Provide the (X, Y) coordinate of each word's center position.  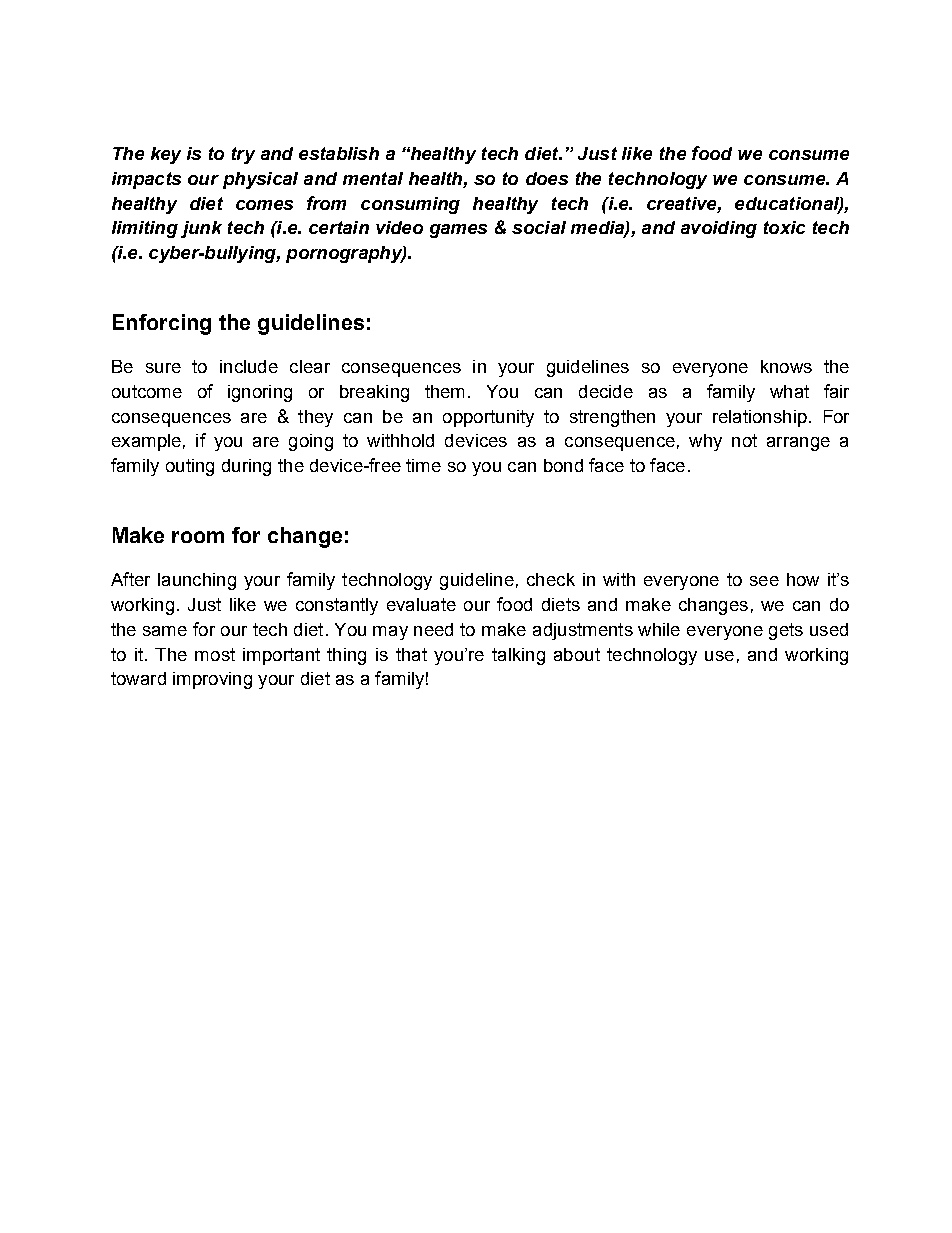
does (547, 178)
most (215, 654)
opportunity (488, 418)
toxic (784, 227)
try (243, 155)
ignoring (260, 393)
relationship (760, 418)
